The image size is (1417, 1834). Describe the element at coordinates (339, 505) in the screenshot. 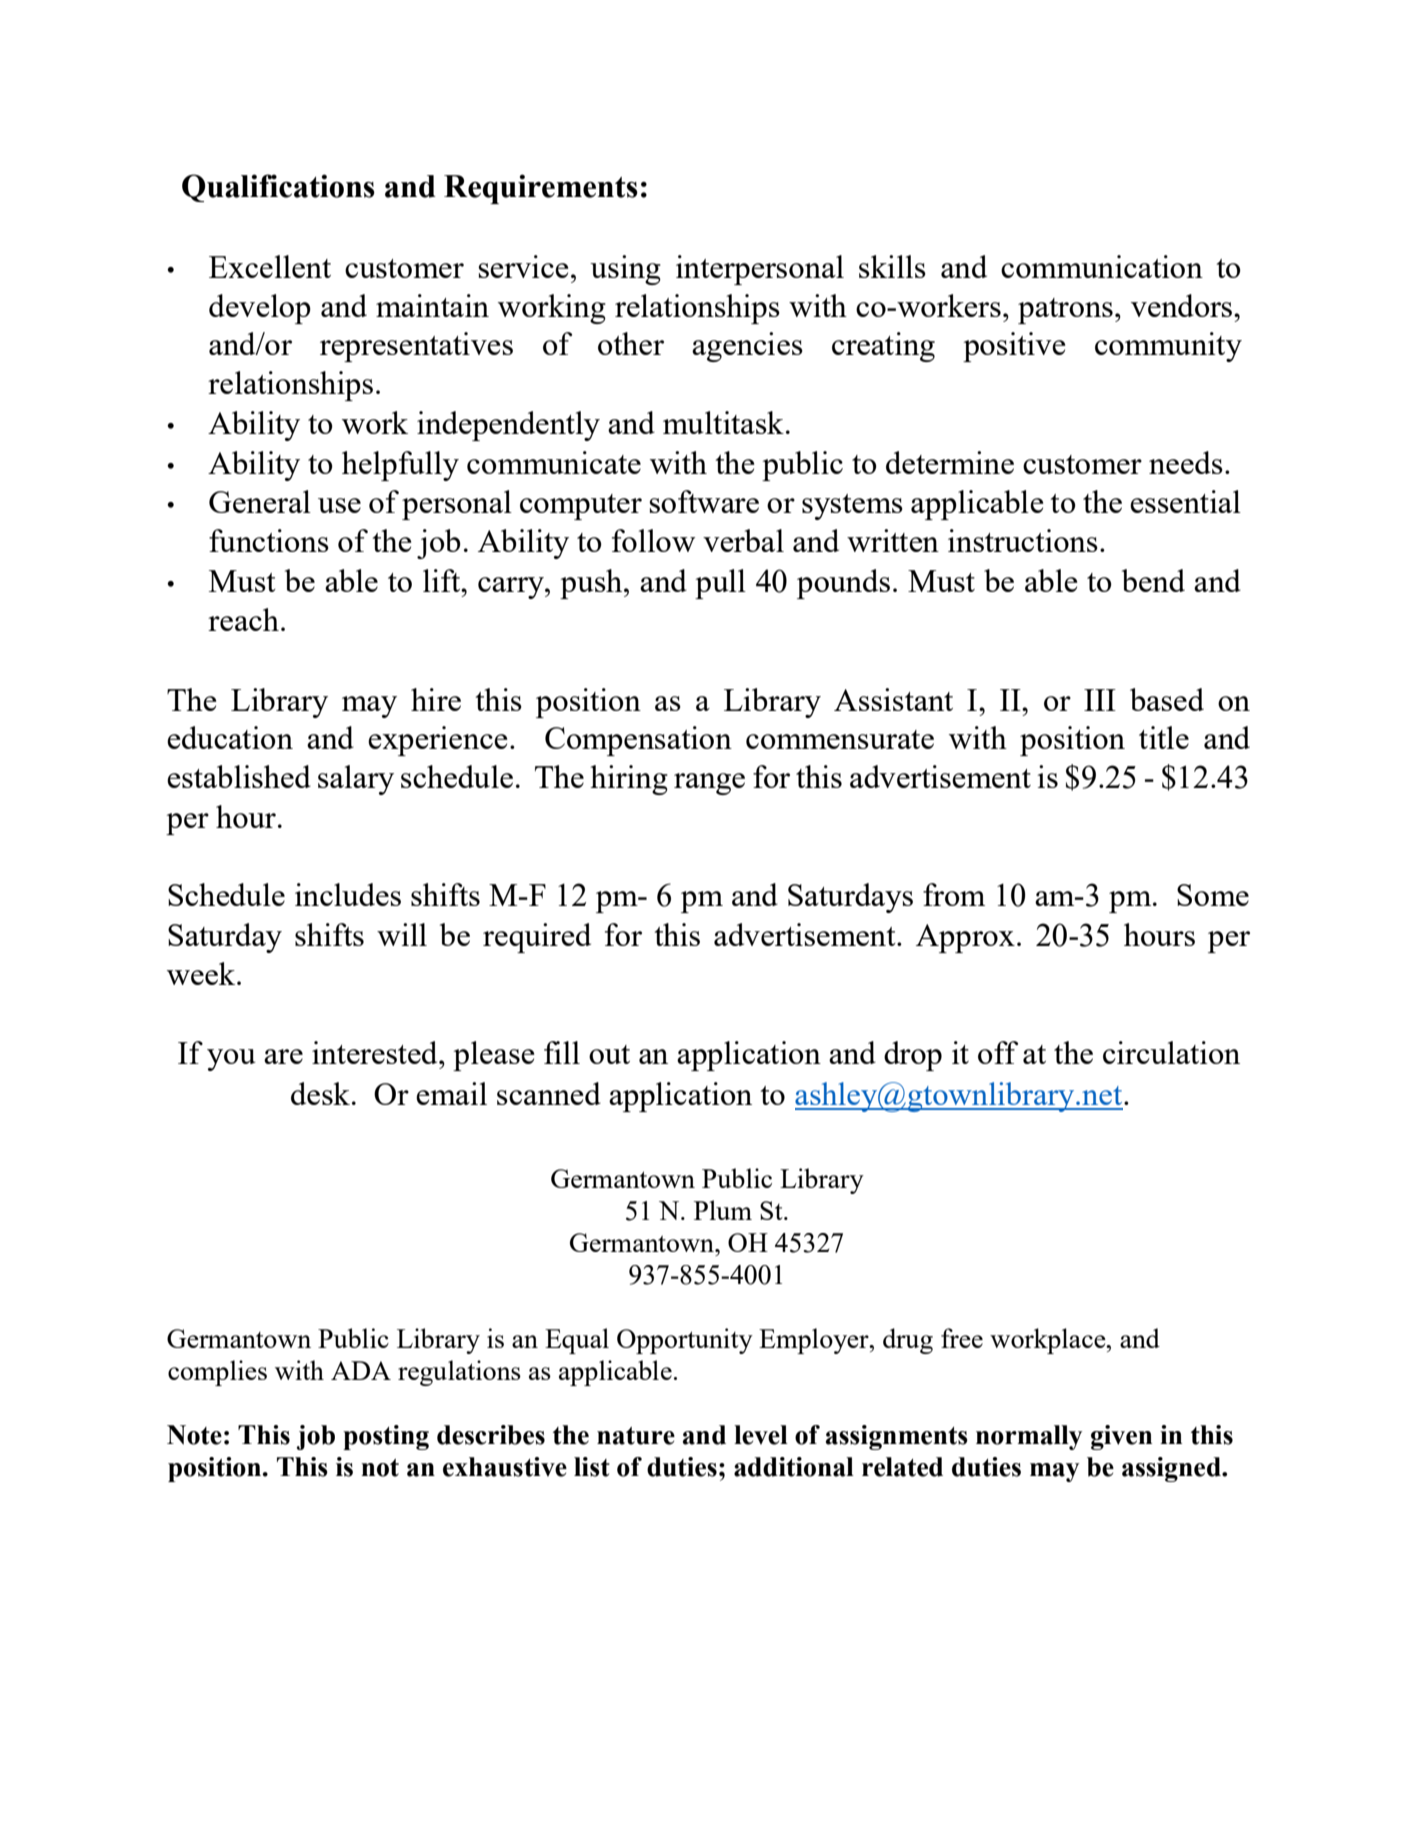

I see `use` at that location.
